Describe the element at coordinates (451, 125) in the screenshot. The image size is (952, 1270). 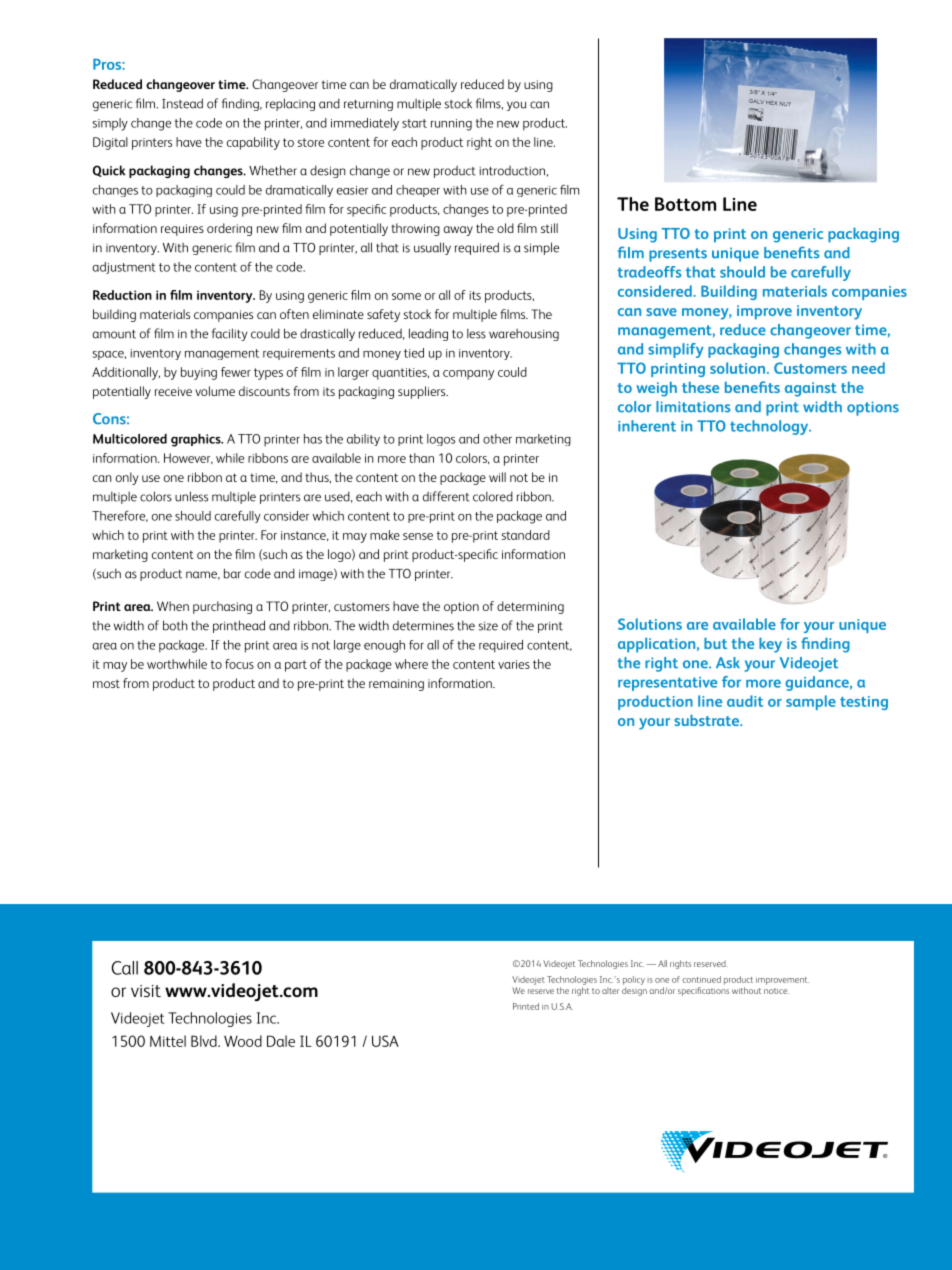
I see `running` at that location.
